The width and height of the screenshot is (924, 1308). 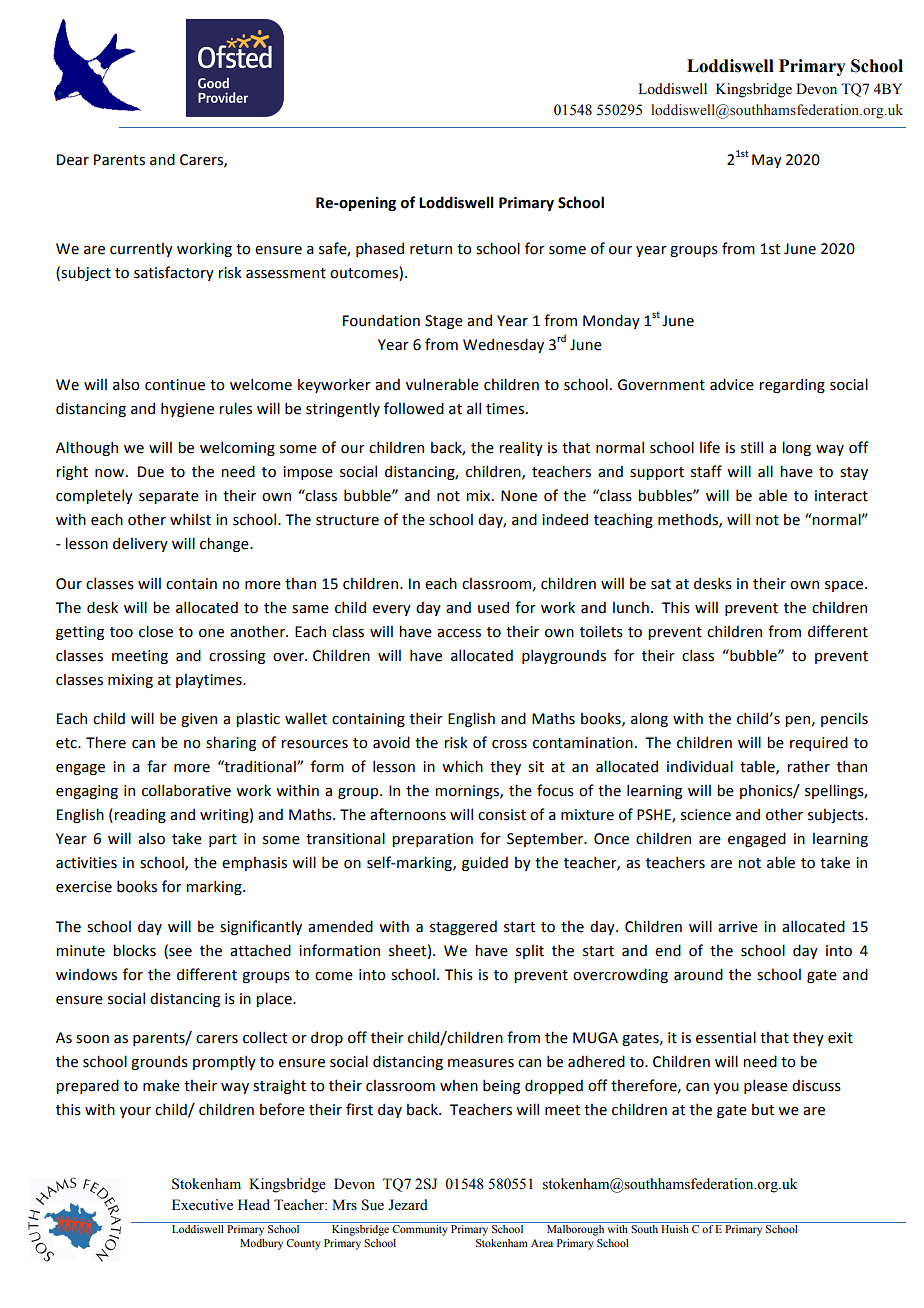 I want to click on Sue, so click(x=373, y=1205).
